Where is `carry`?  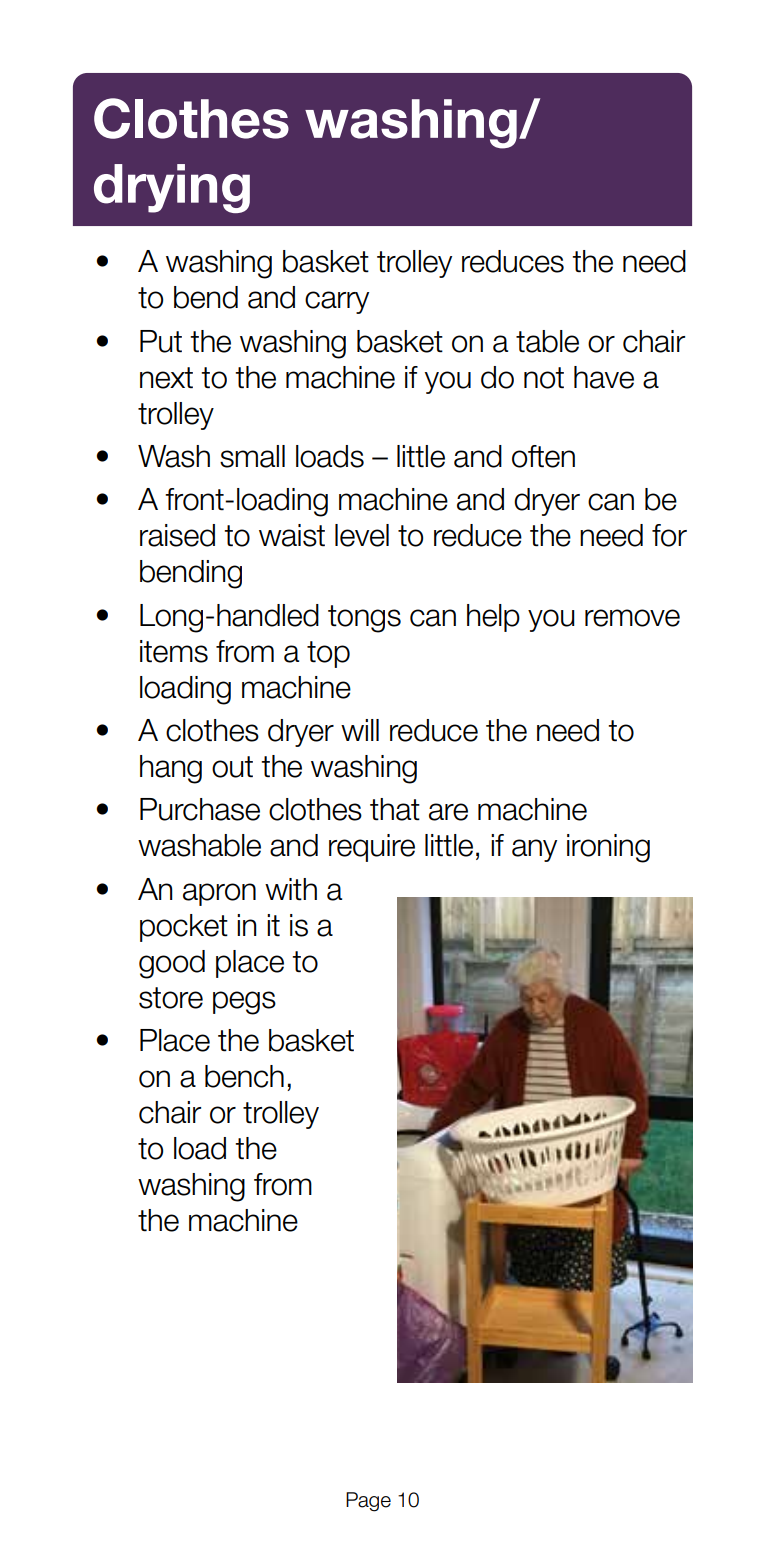 carry is located at coordinates (337, 302).
